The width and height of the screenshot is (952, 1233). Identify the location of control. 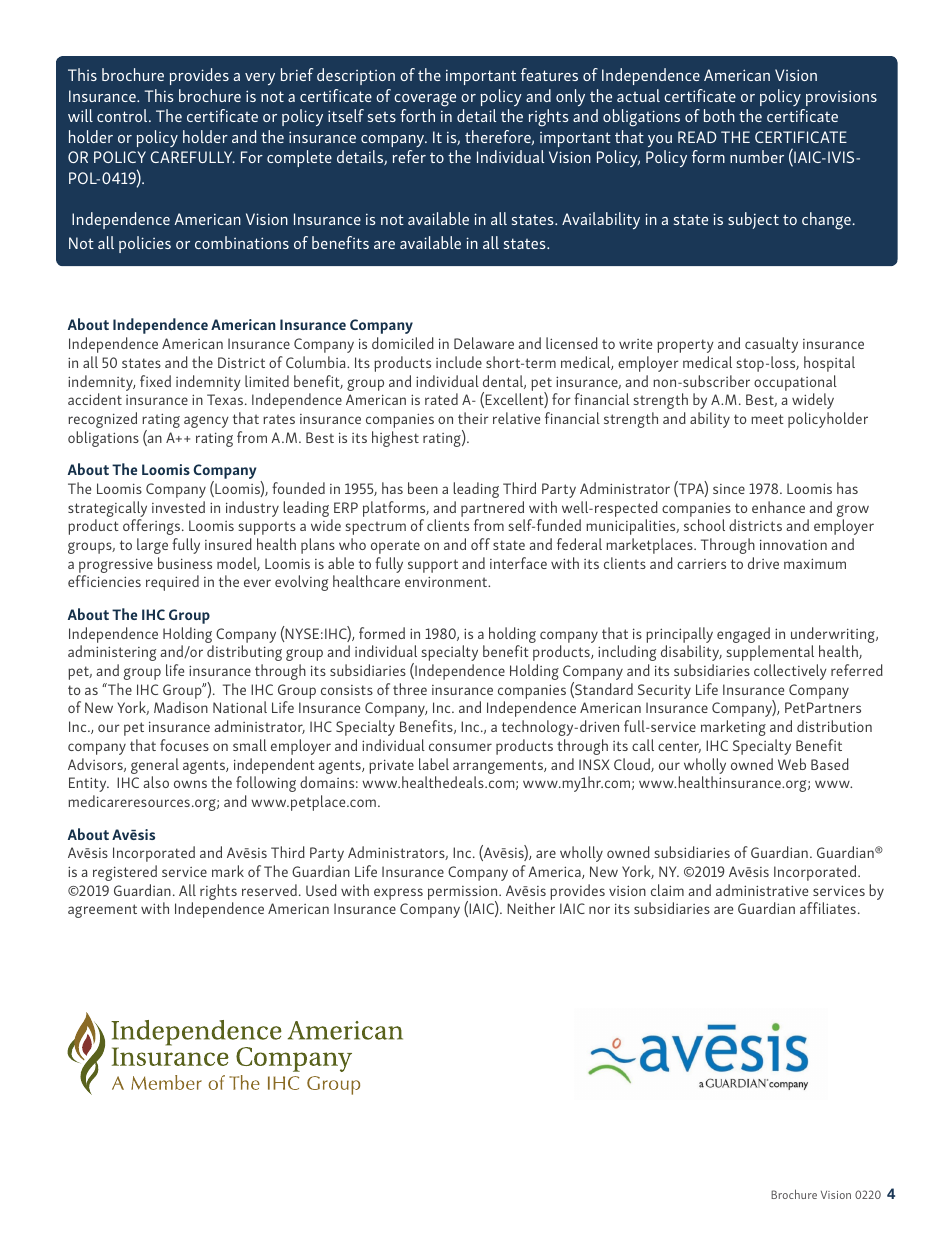
(123, 115).
